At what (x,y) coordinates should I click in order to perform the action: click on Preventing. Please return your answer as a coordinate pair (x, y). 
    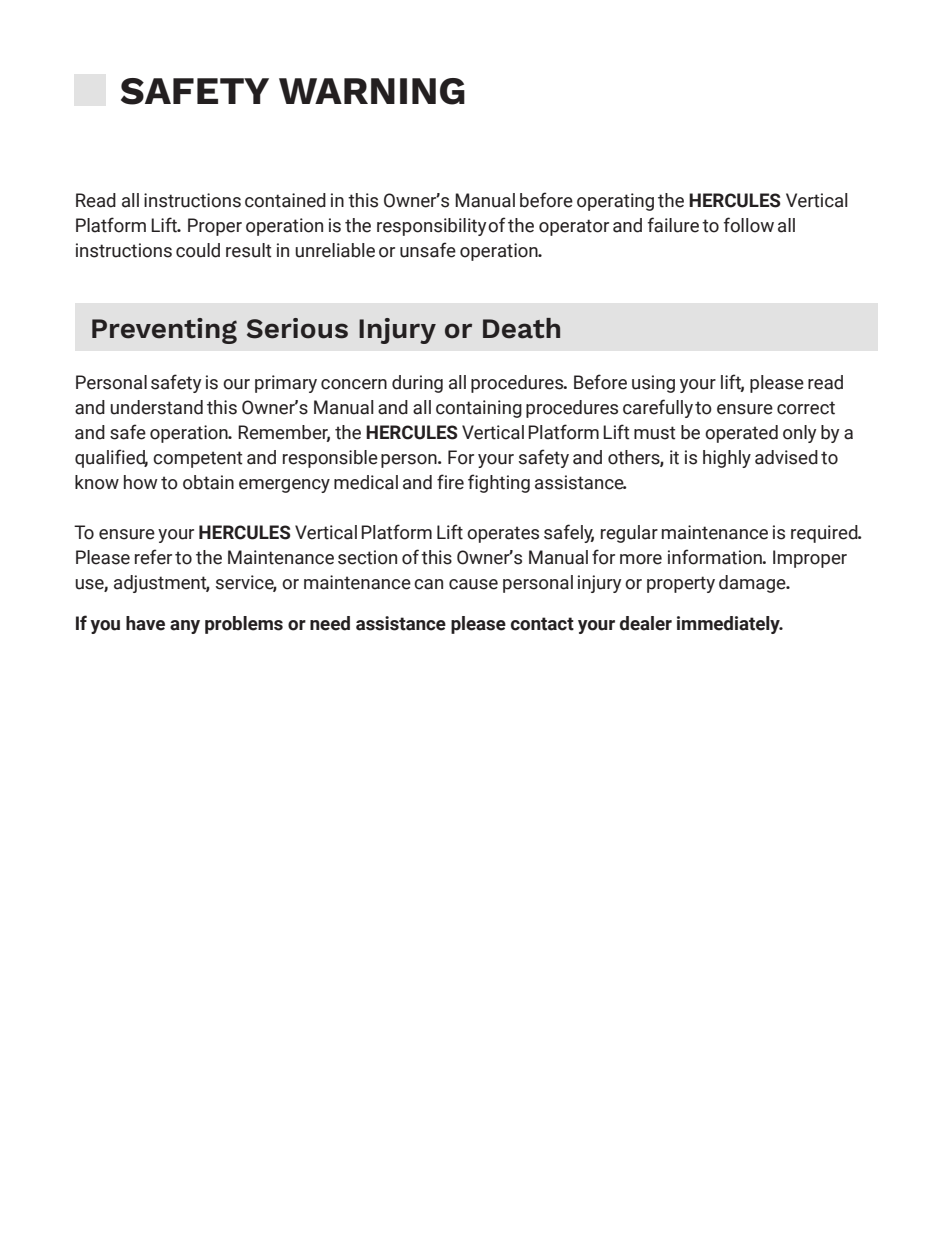
    Looking at the image, I should click on (164, 331).
